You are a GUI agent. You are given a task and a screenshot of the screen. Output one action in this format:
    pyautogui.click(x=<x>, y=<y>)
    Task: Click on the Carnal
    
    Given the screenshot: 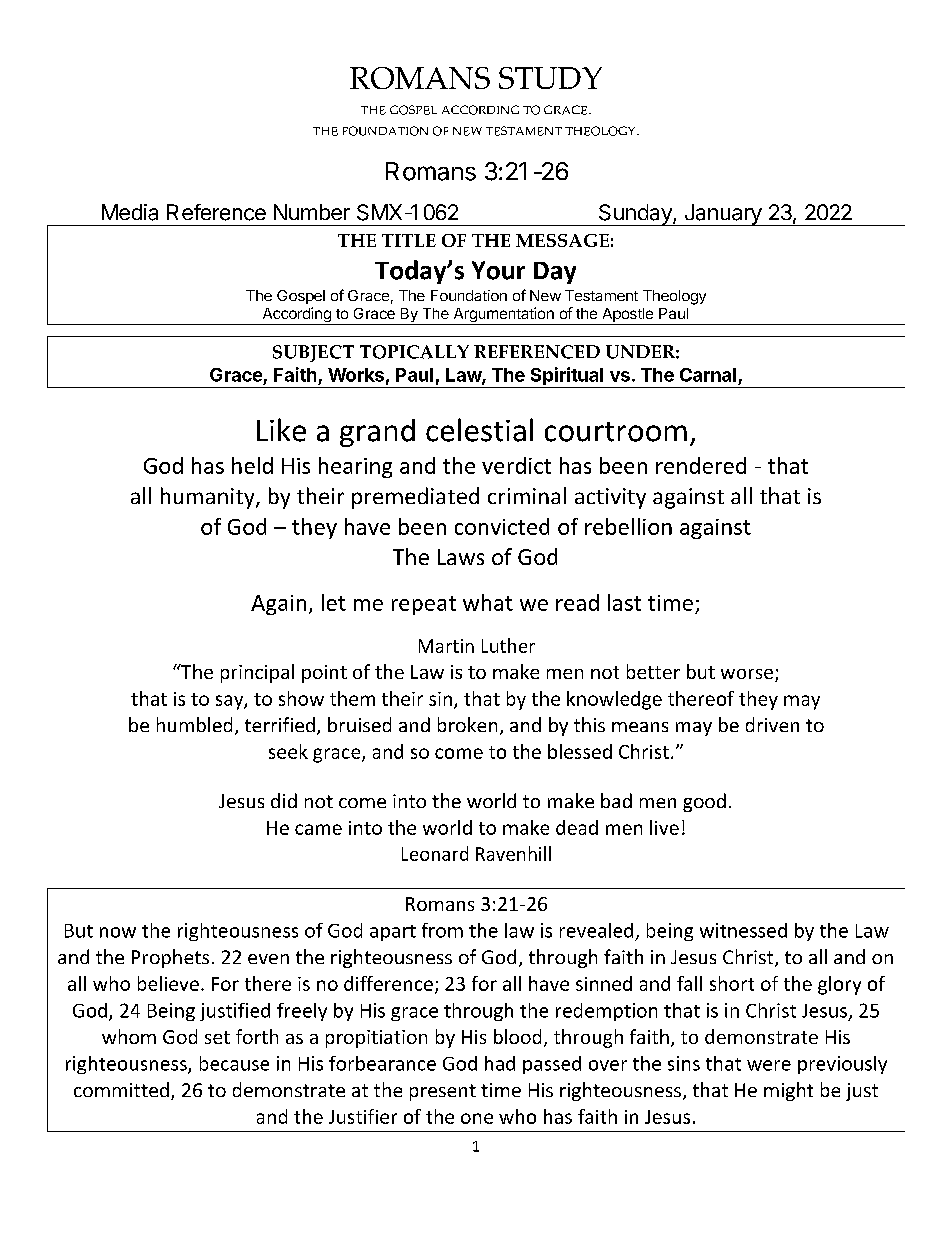 What is the action you would take?
    pyautogui.click(x=708, y=375)
